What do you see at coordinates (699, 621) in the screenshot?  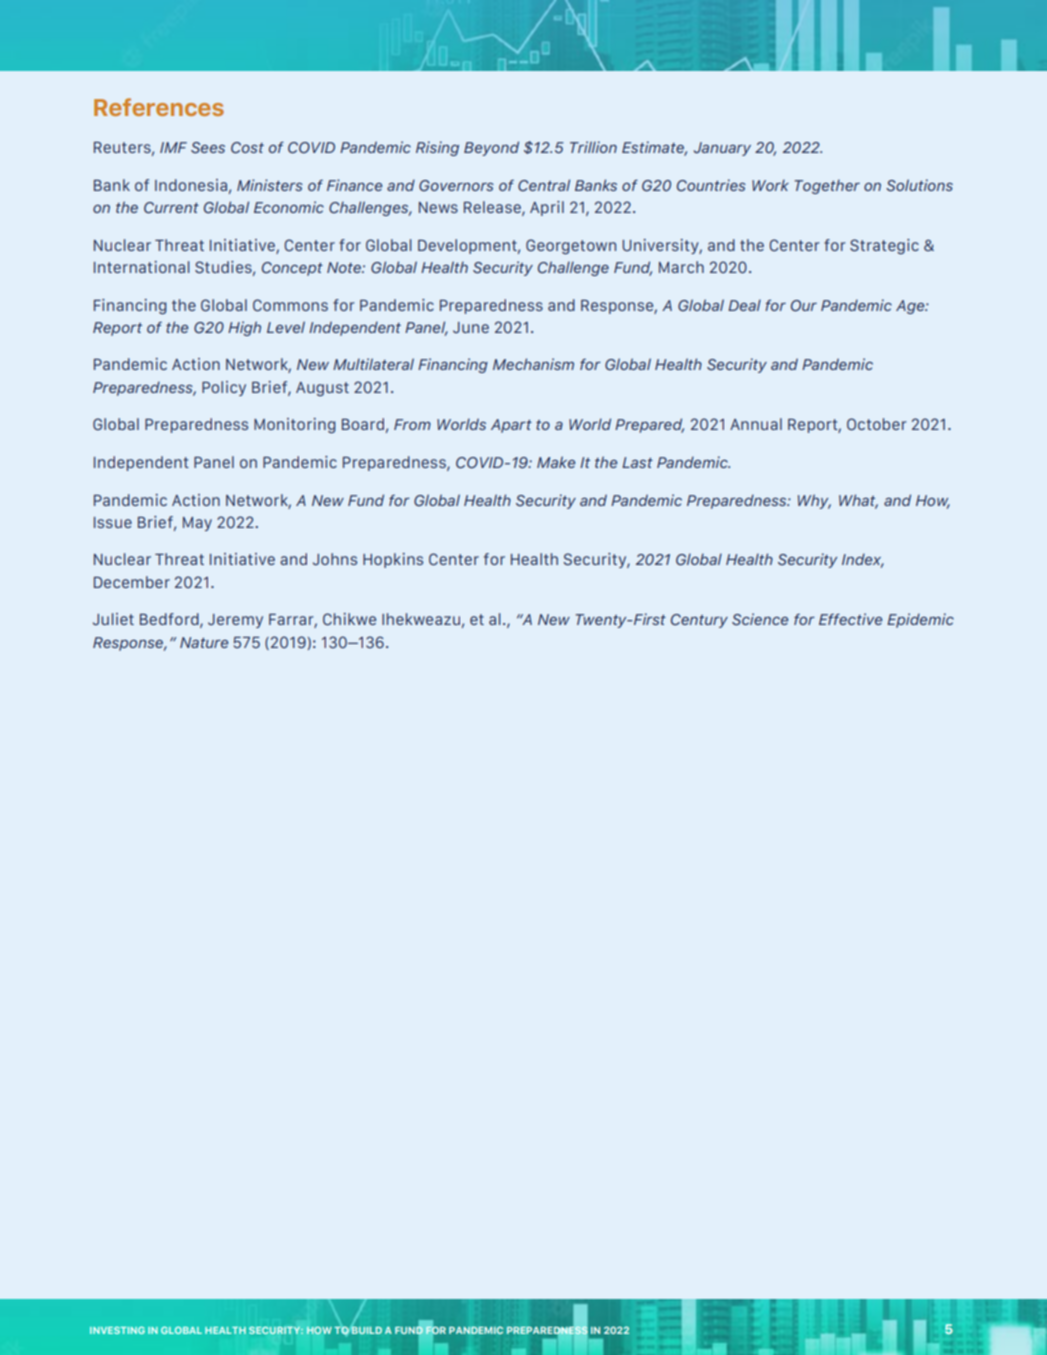 I see `Century` at bounding box center [699, 621].
